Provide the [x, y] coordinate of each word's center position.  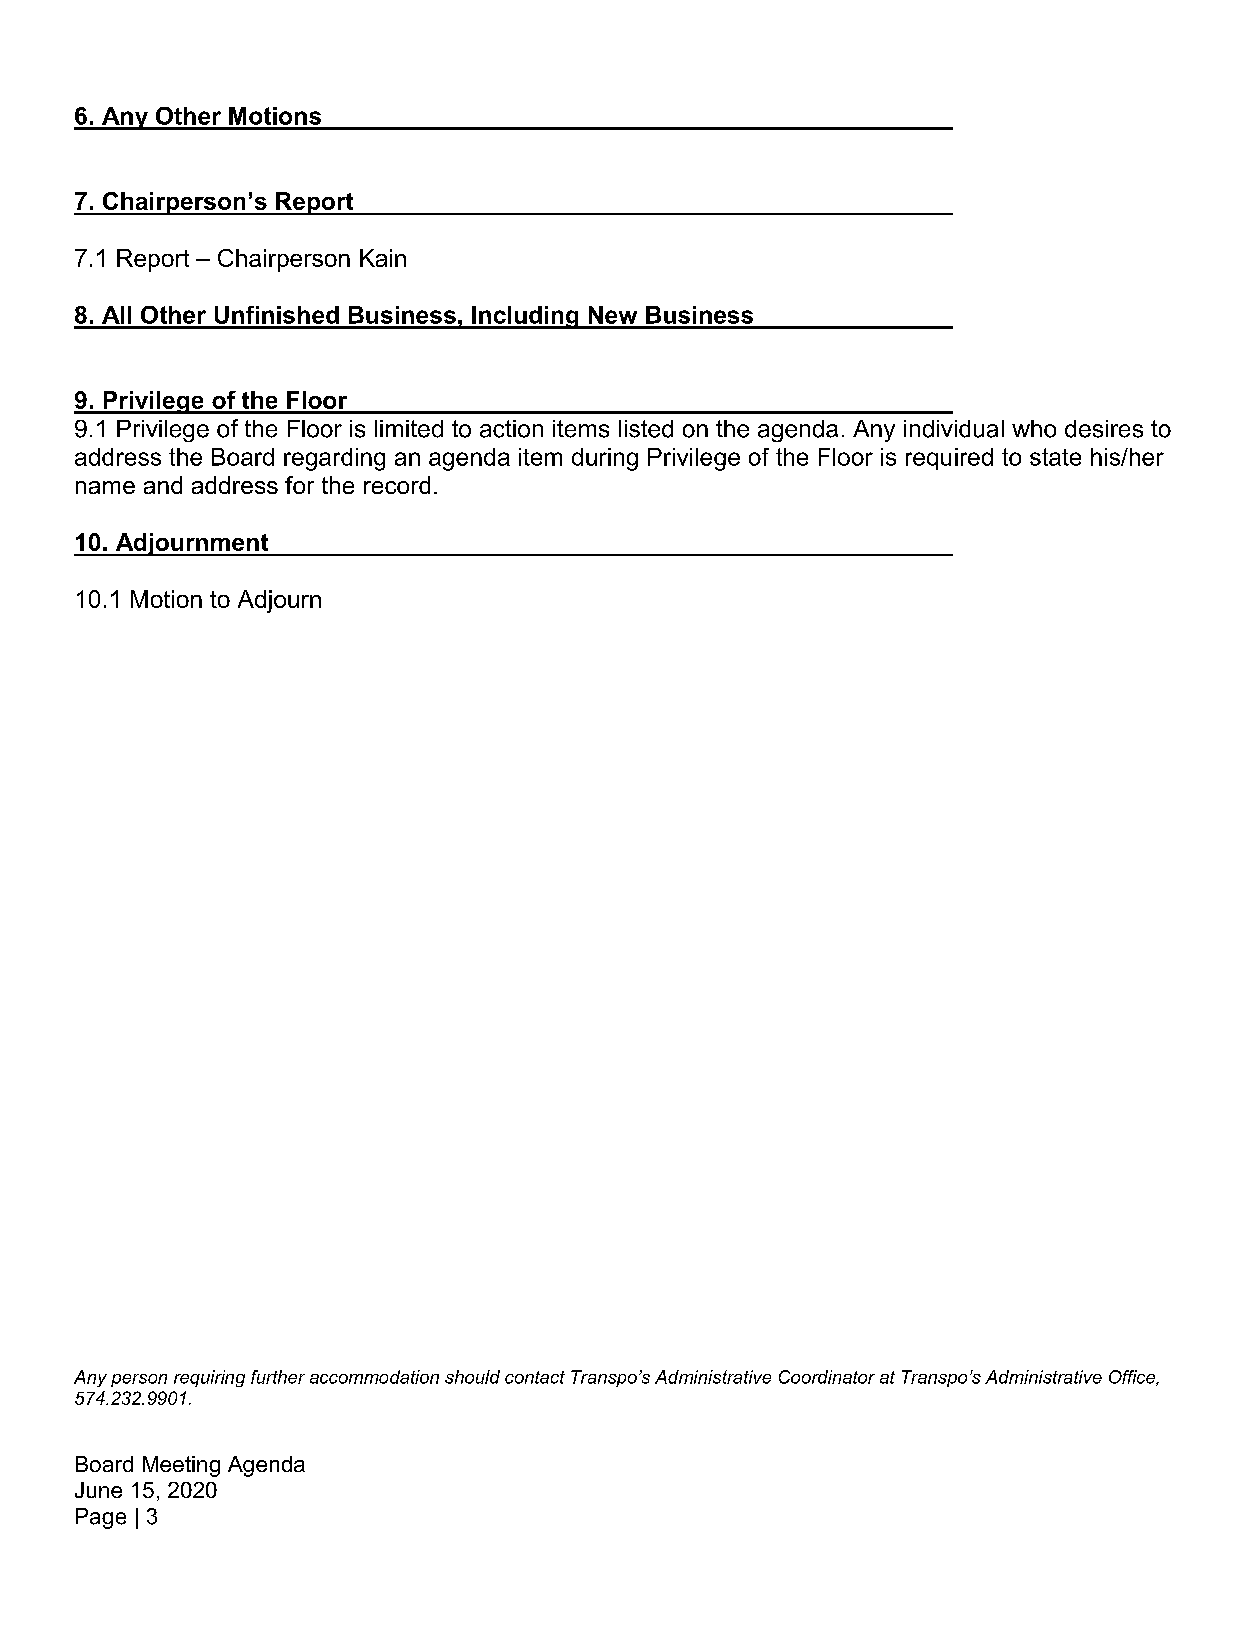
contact [535, 1377]
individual [954, 429]
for [299, 485]
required [949, 459]
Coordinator [827, 1377]
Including [525, 317]
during [605, 459]
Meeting [181, 1466]
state [1055, 457]
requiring [209, 1378]
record [397, 485]
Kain [383, 258]
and [163, 485]
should [472, 1377]
